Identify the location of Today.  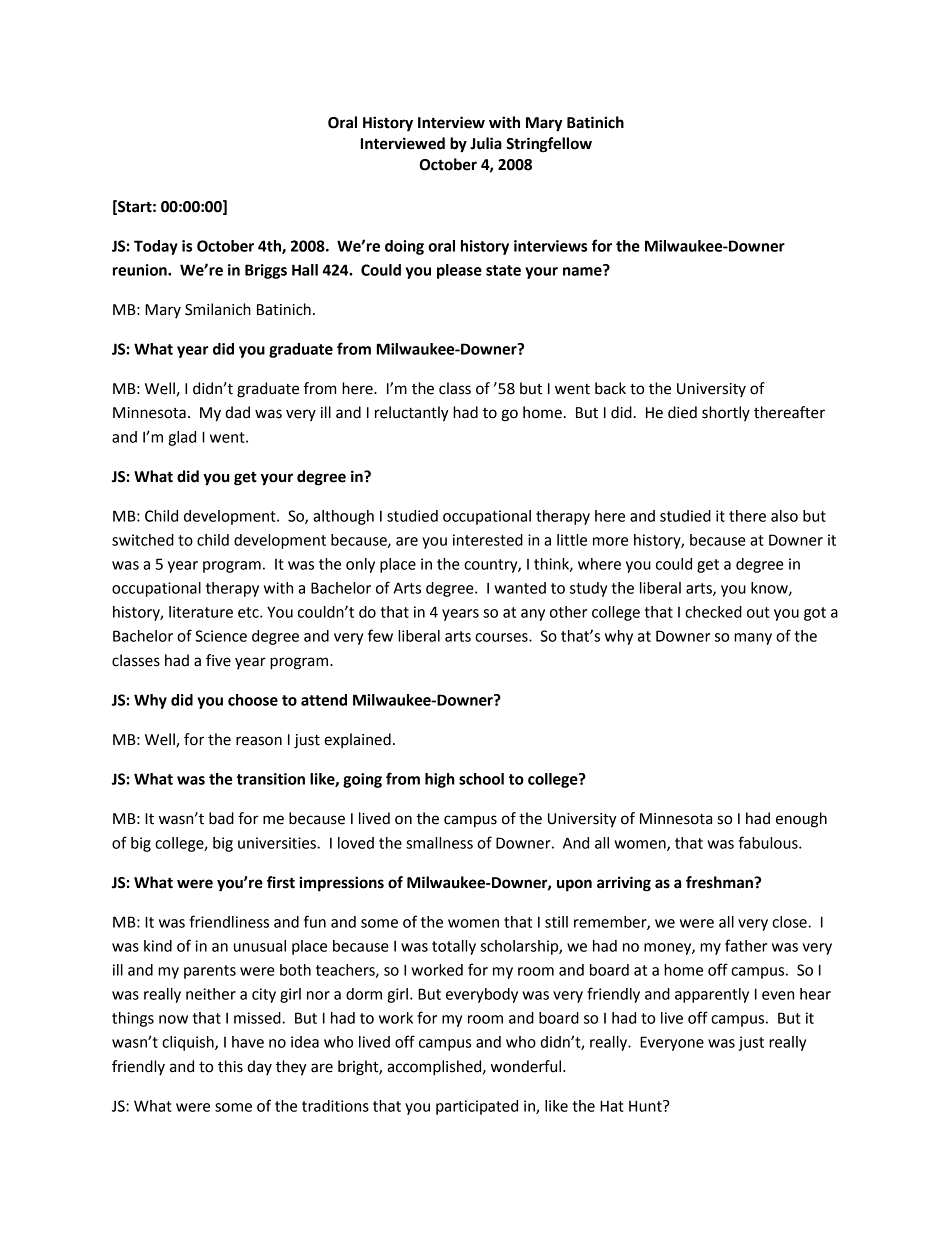
(156, 247).
